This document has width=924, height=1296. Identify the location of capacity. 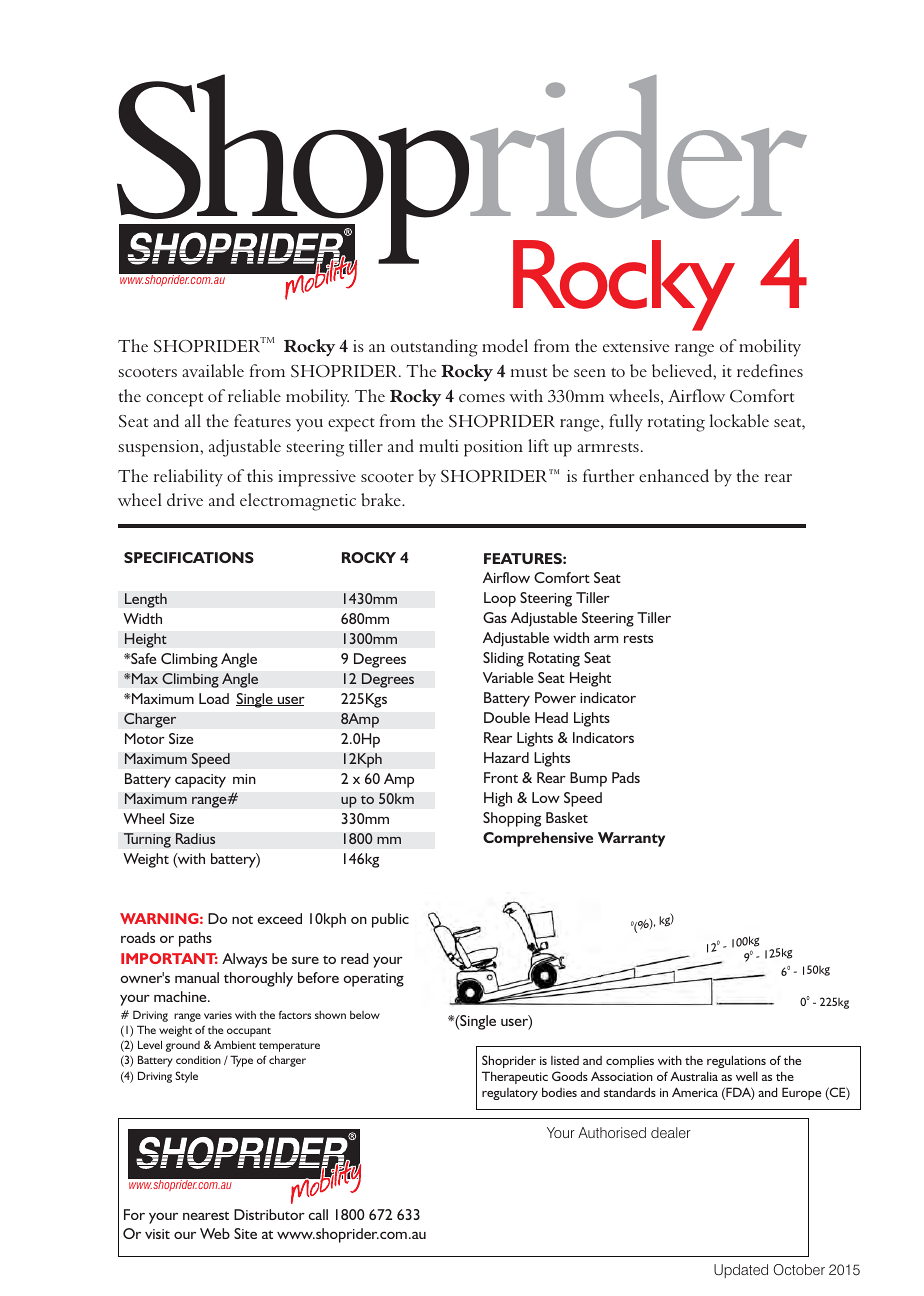
(200, 781).
